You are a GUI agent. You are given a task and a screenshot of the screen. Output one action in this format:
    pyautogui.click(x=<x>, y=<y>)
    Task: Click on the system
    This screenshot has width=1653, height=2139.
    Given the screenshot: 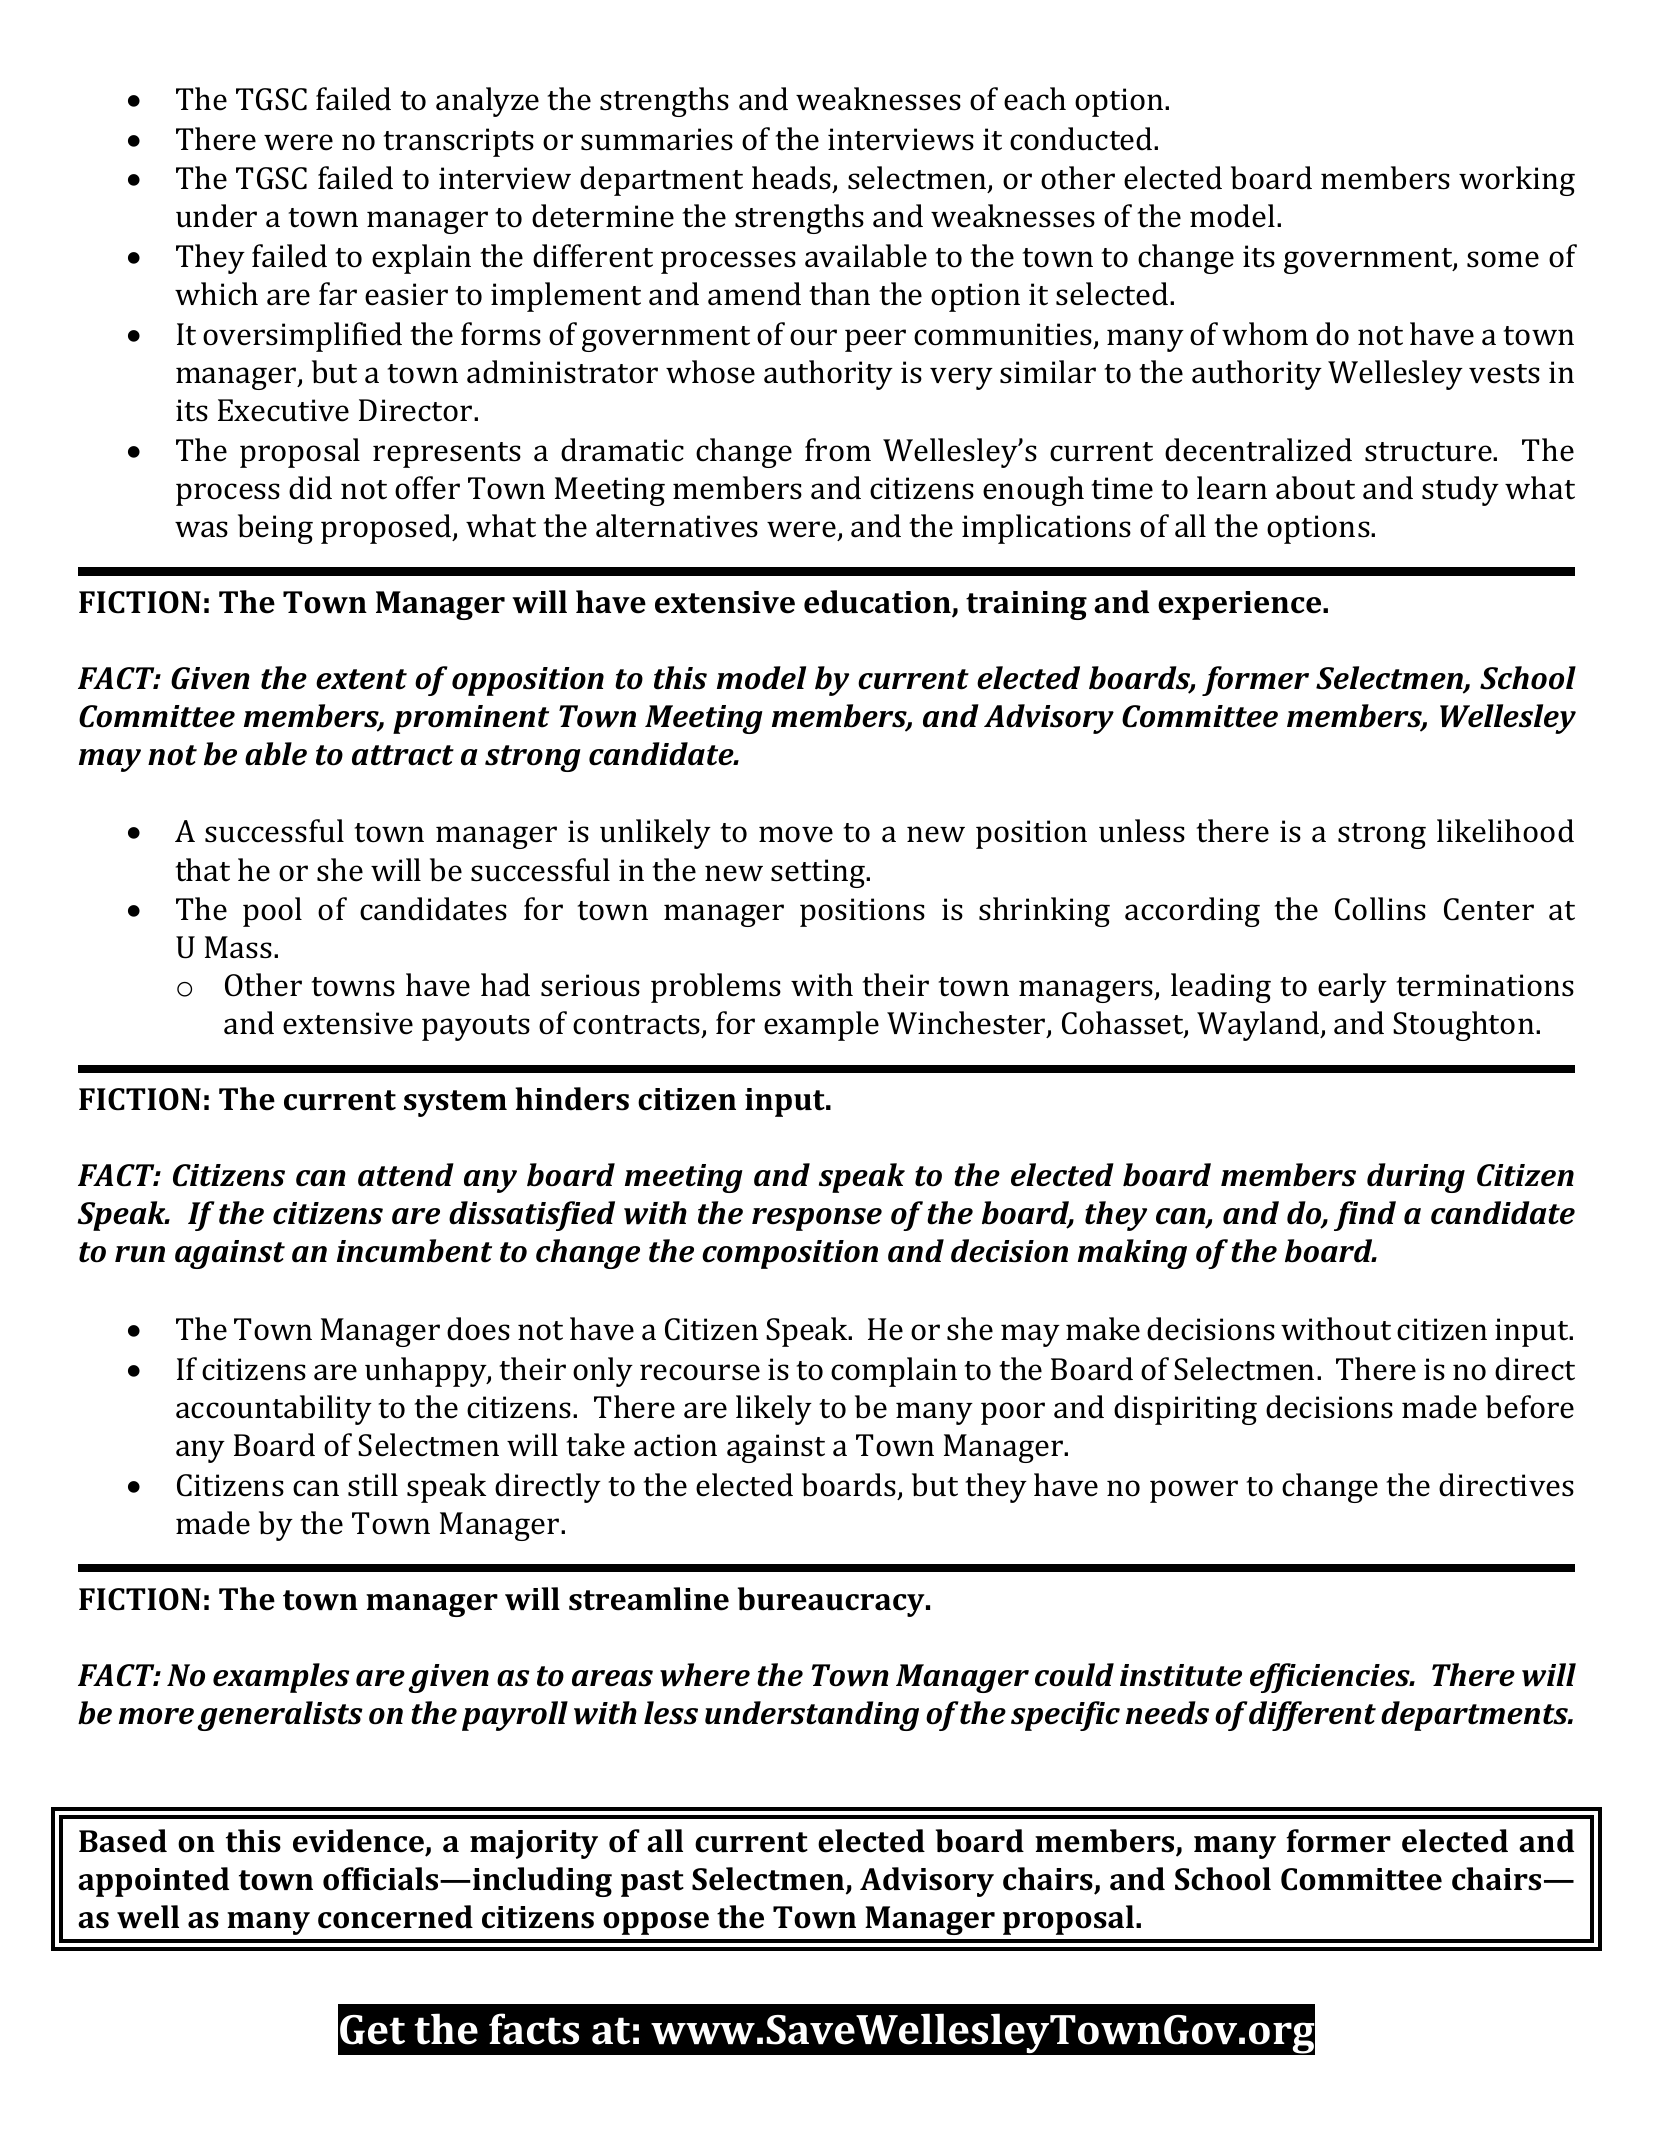 What is the action you would take?
    pyautogui.click(x=455, y=1103)
